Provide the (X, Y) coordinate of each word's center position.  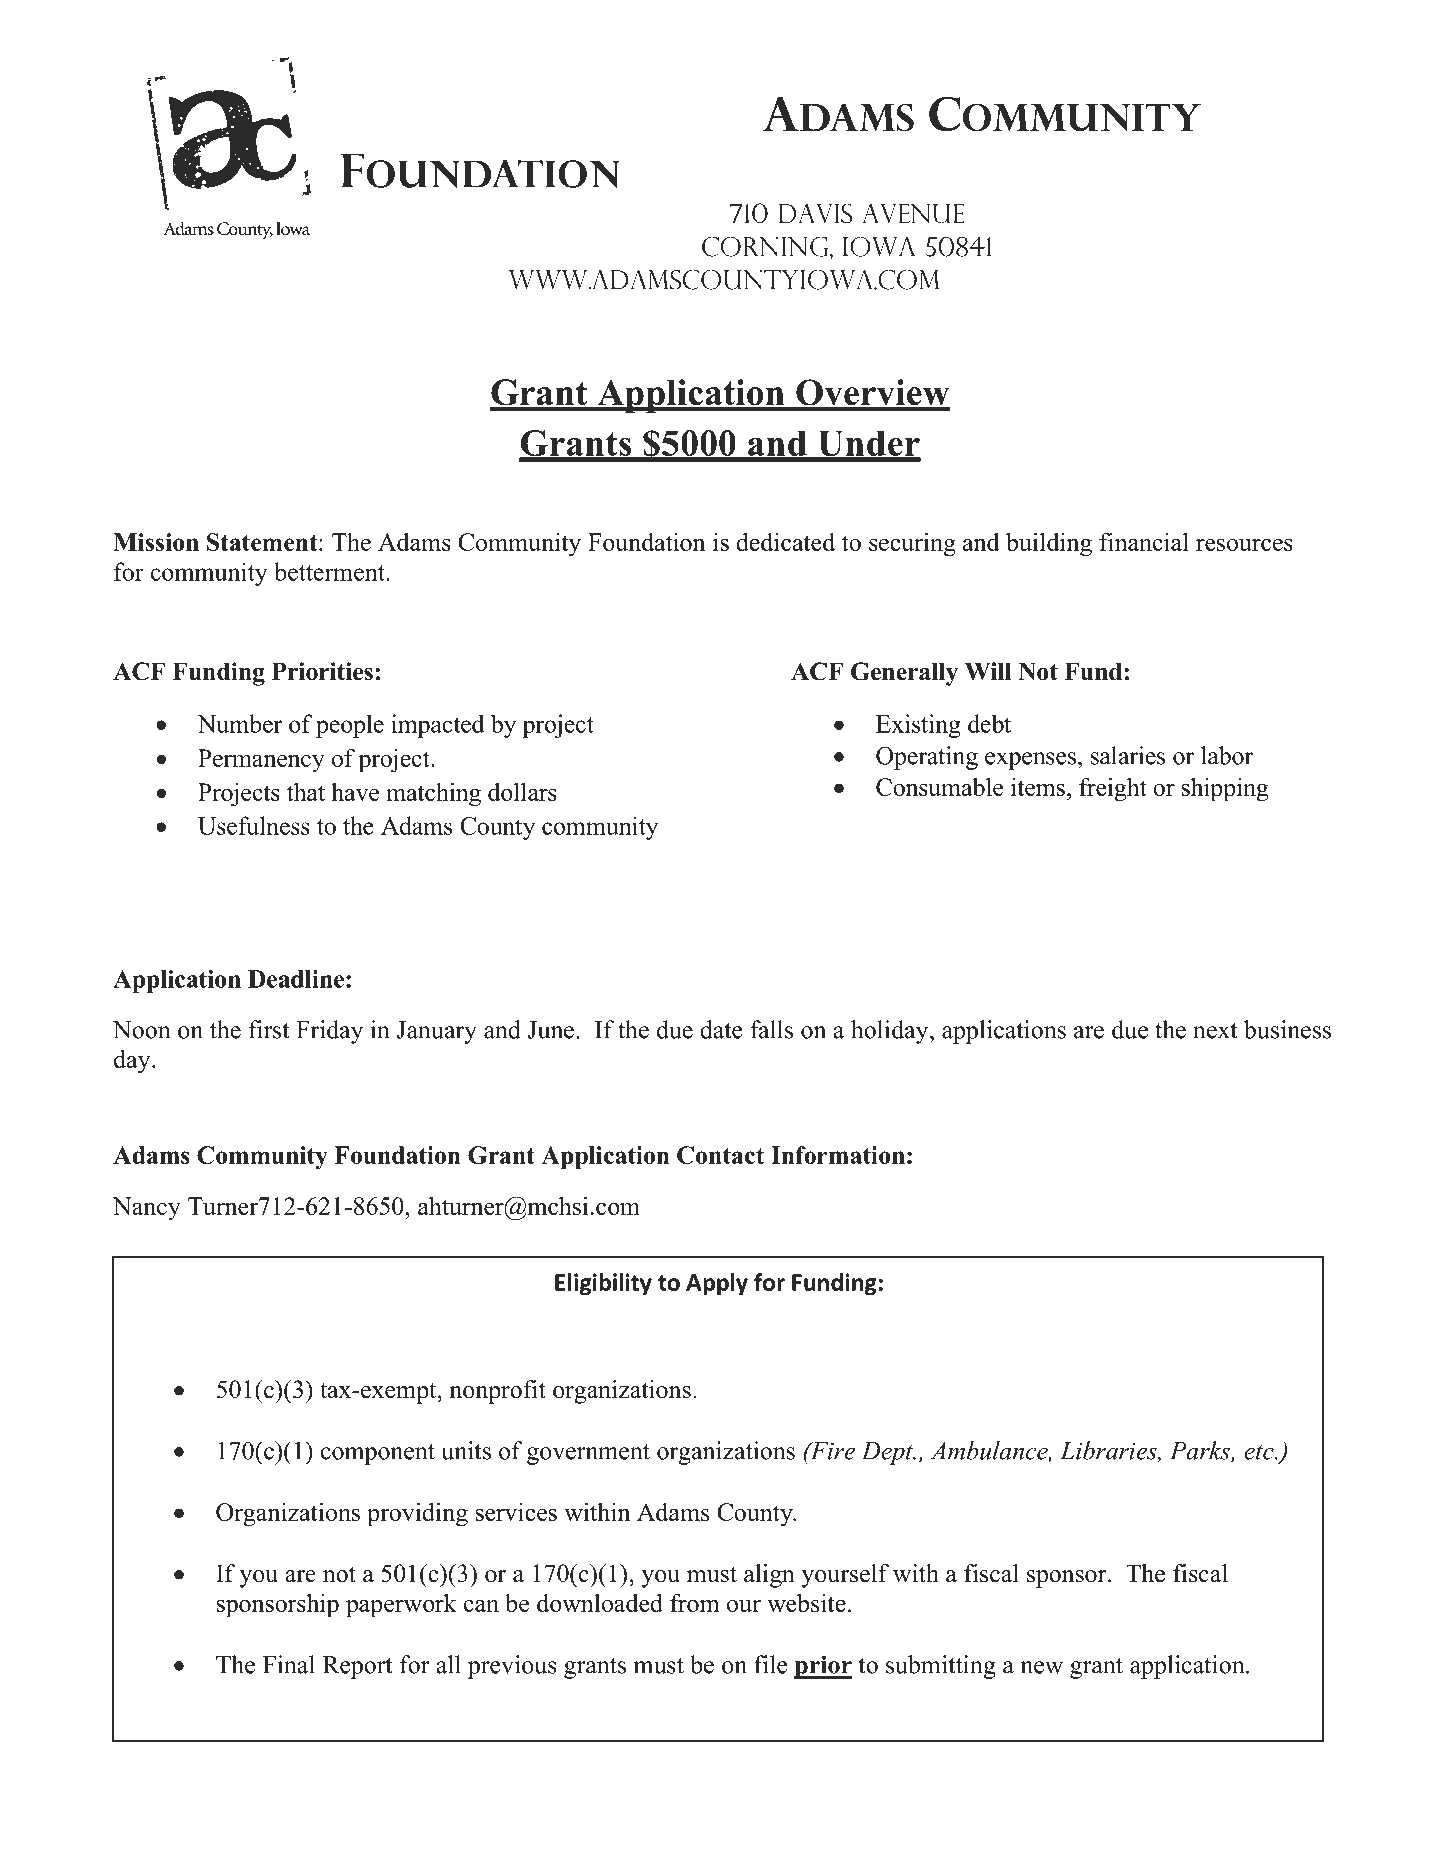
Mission (156, 542)
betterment (330, 571)
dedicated (785, 541)
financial (1144, 541)
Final (289, 1664)
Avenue (913, 214)
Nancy (147, 1209)
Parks (1201, 1451)
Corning (766, 246)
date (721, 1029)
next (1215, 1031)
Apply (717, 1284)
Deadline (296, 979)
